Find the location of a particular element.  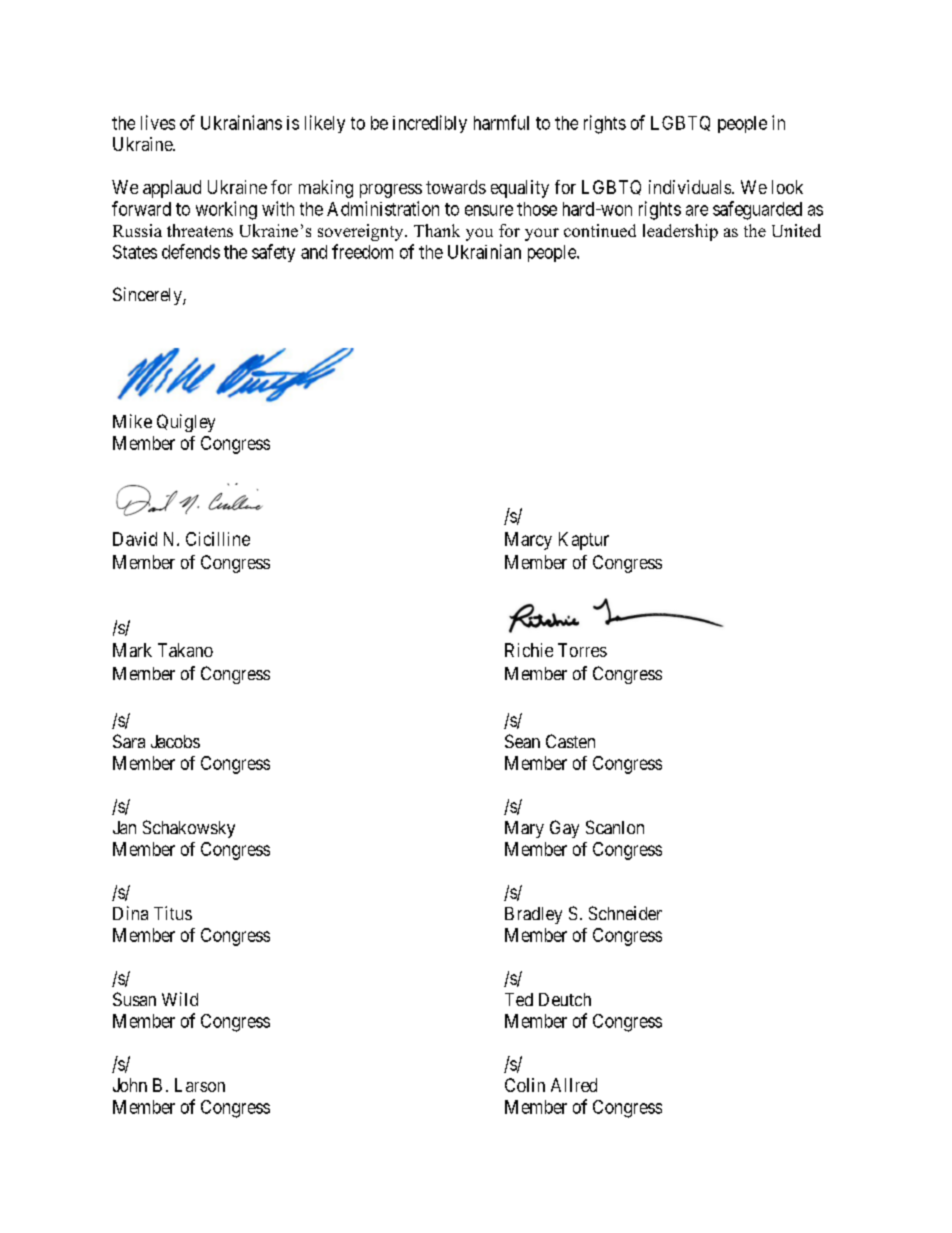

Scanlon is located at coordinates (615, 827).
